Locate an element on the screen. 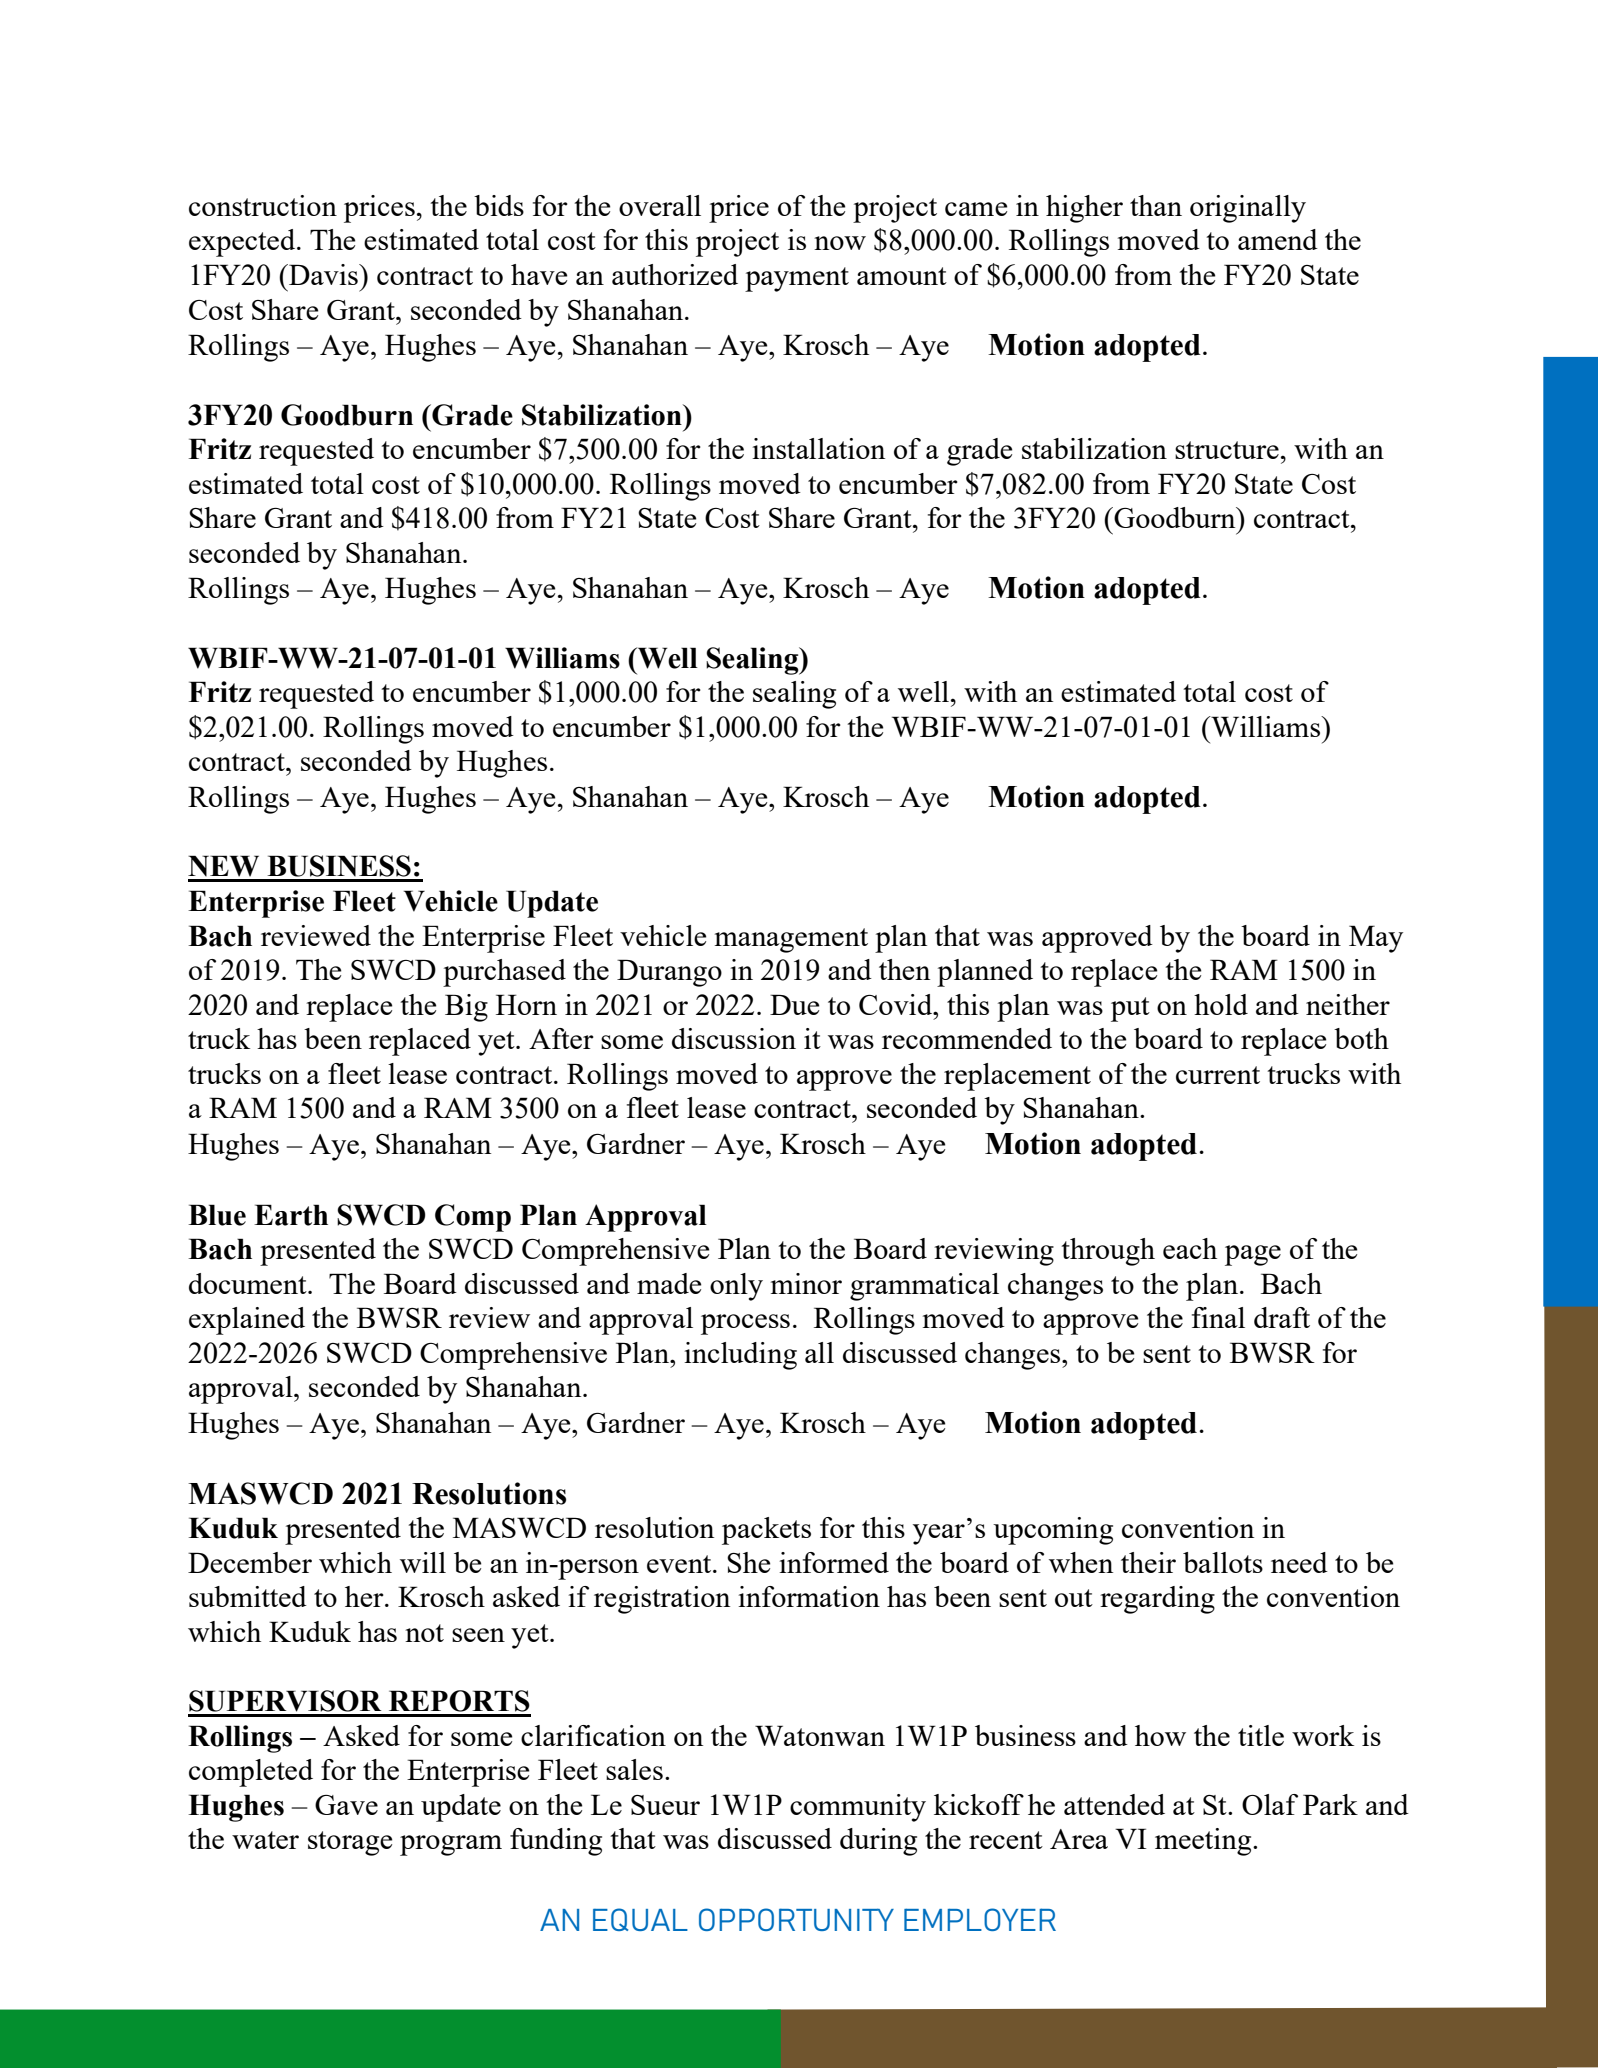  explained is located at coordinates (247, 1321).
